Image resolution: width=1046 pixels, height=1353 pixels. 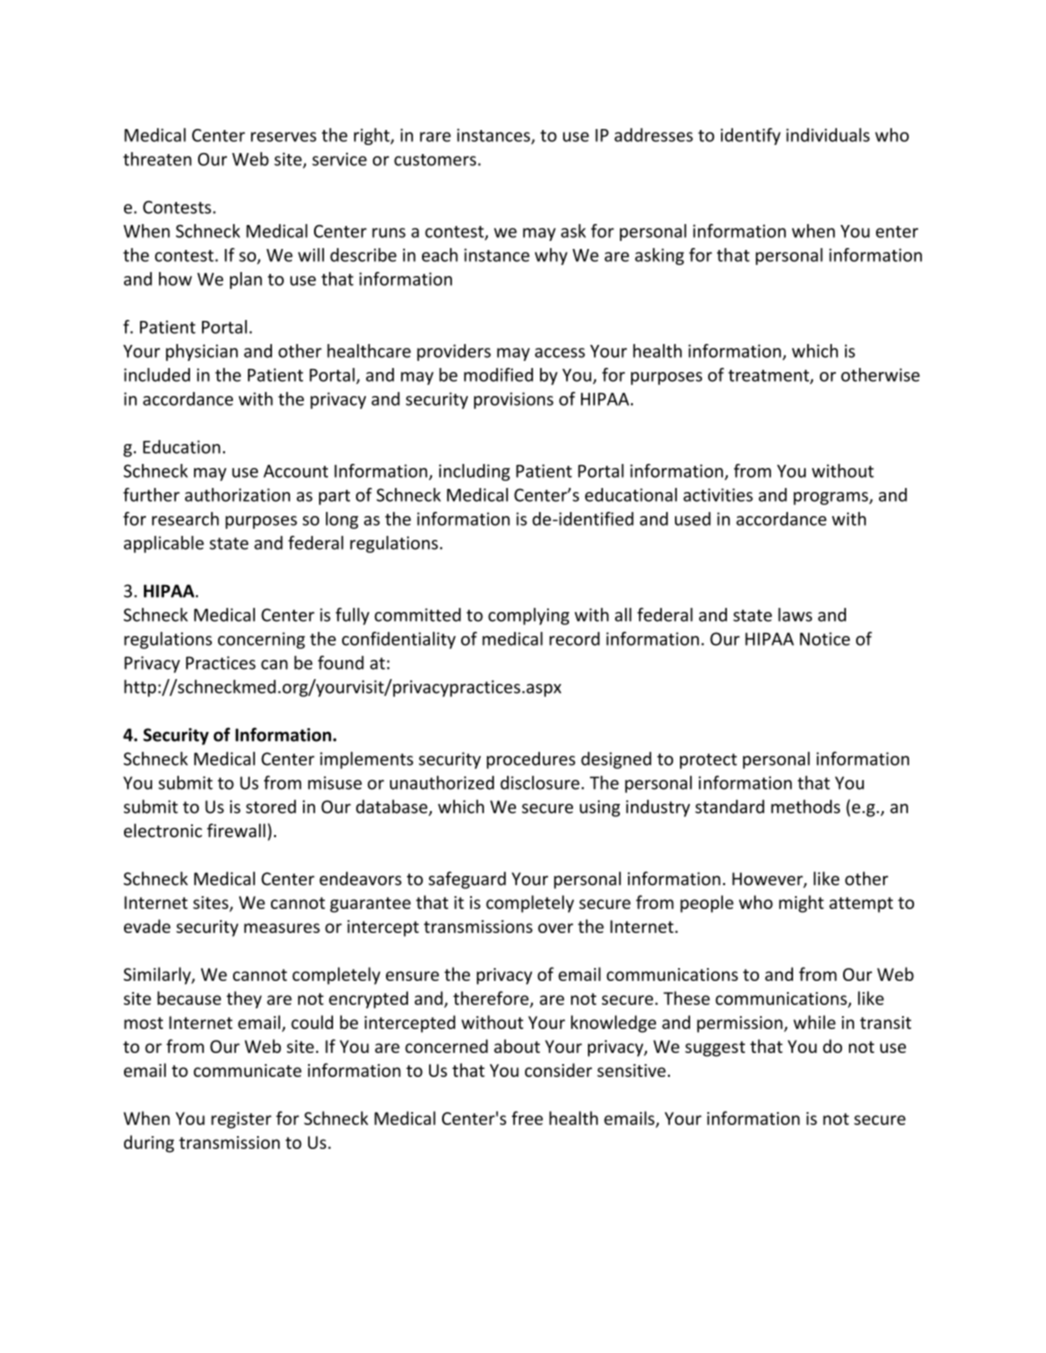 I want to click on measures, so click(x=282, y=928).
